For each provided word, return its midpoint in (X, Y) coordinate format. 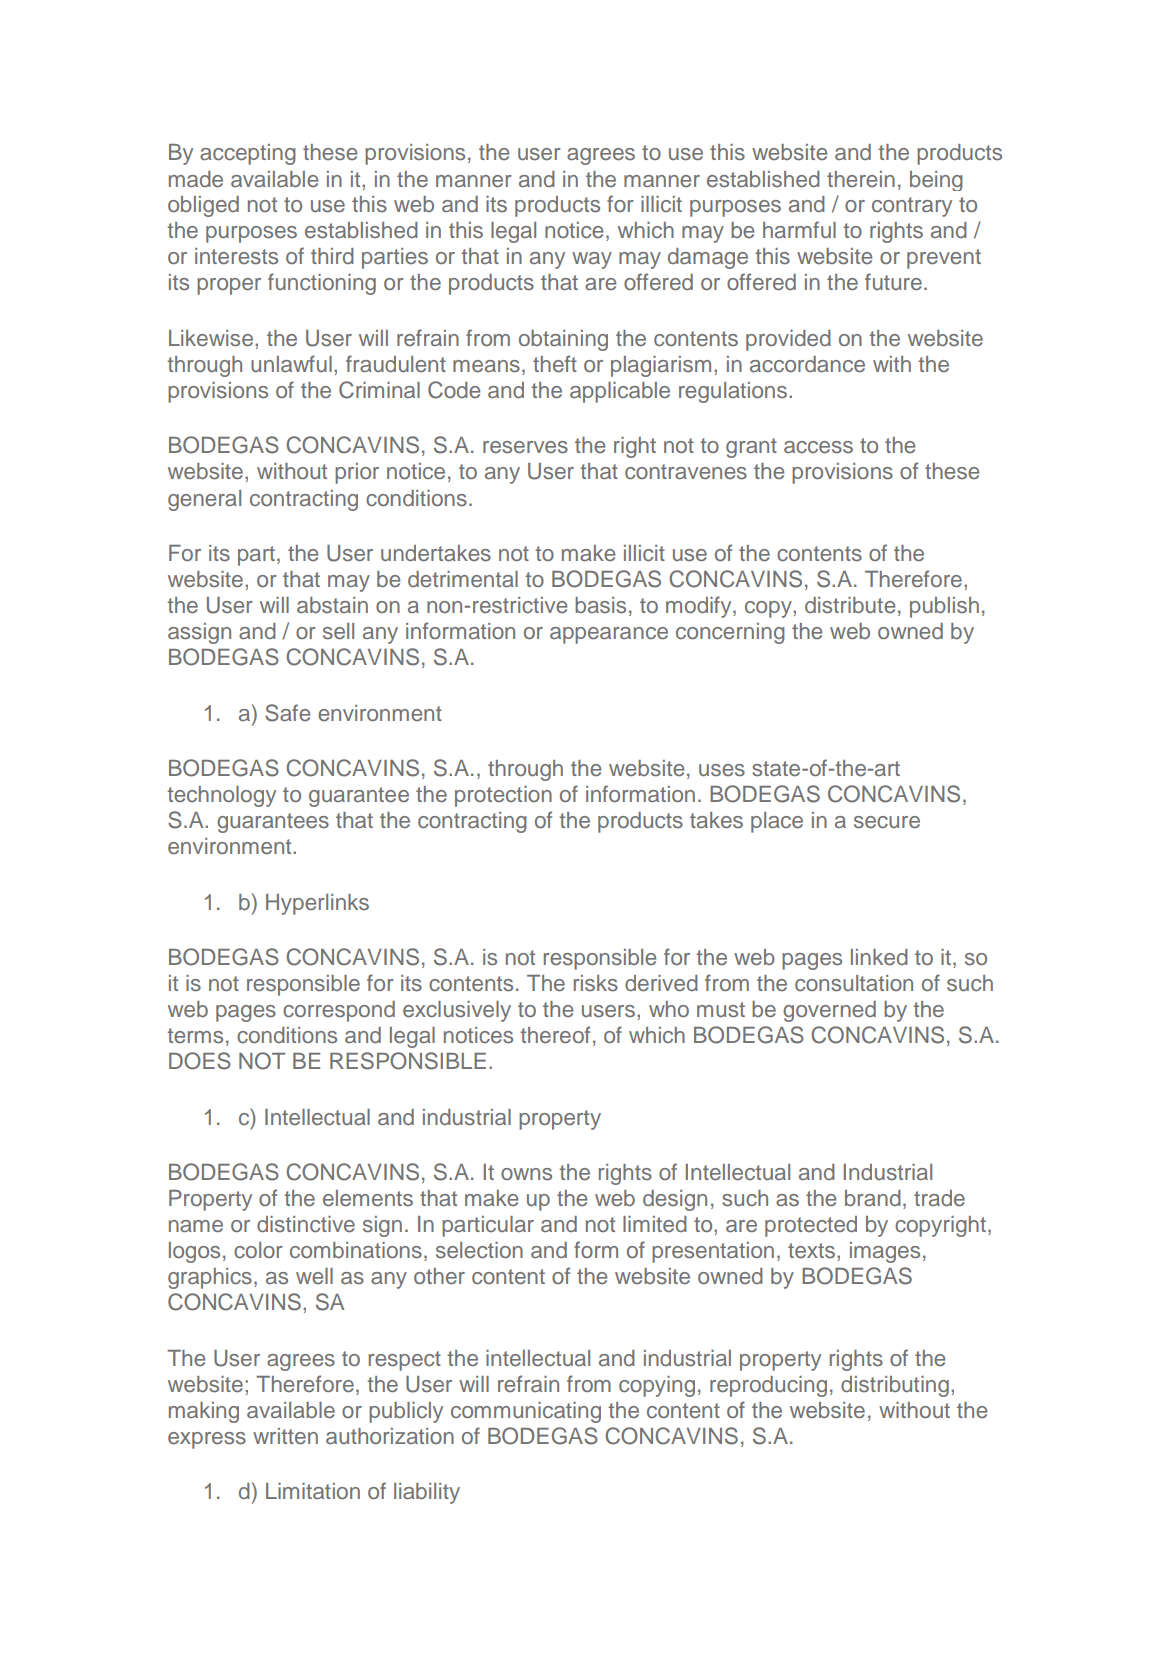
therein (861, 179)
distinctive (306, 1224)
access (818, 447)
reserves (525, 447)
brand (873, 1198)
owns (526, 1174)
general (204, 500)
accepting (248, 154)
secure (887, 822)
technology (221, 796)
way (592, 260)
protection (503, 796)
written (285, 1436)
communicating (526, 1412)
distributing (895, 1386)
